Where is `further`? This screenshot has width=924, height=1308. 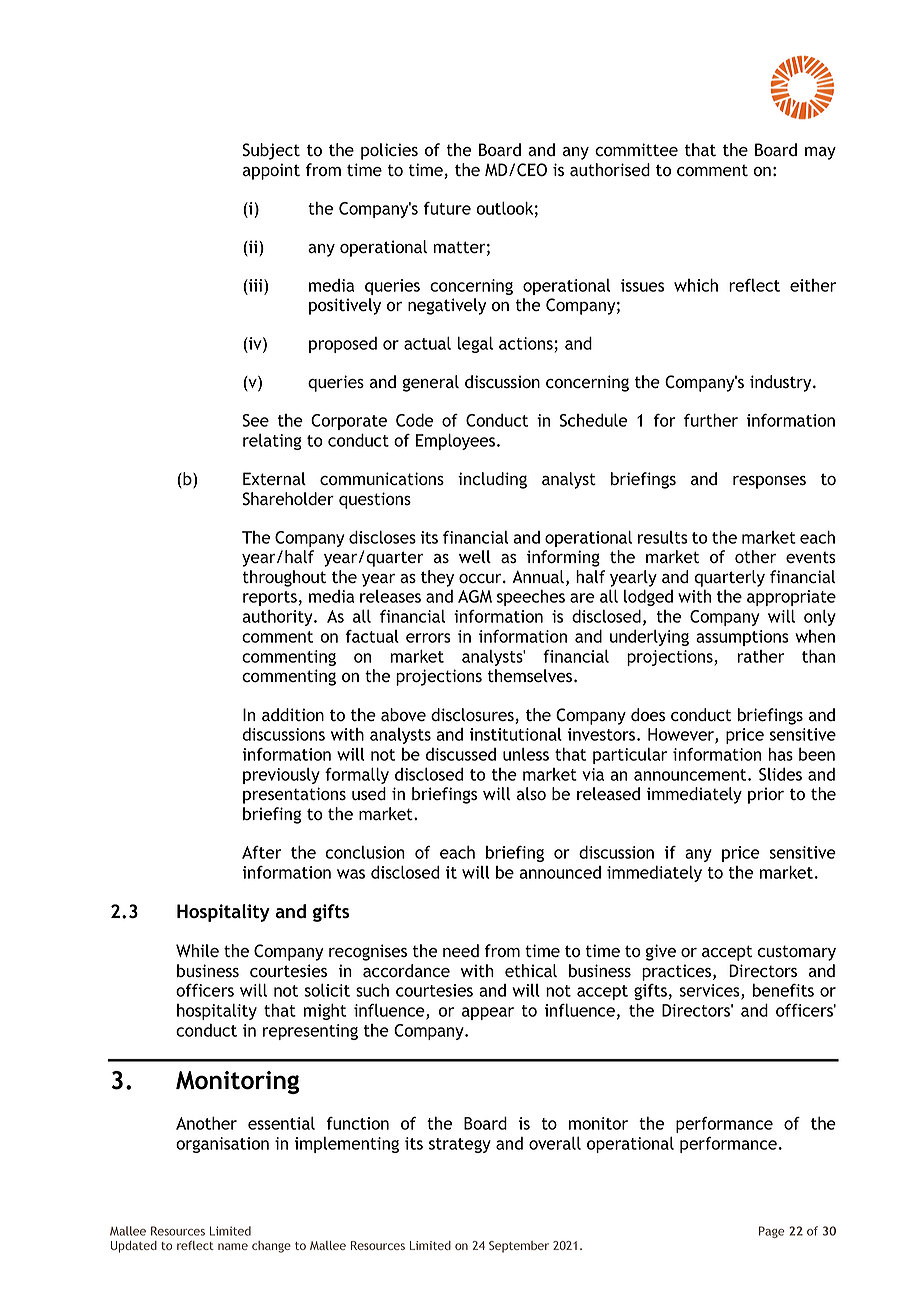
further is located at coordinates (711, 420).
